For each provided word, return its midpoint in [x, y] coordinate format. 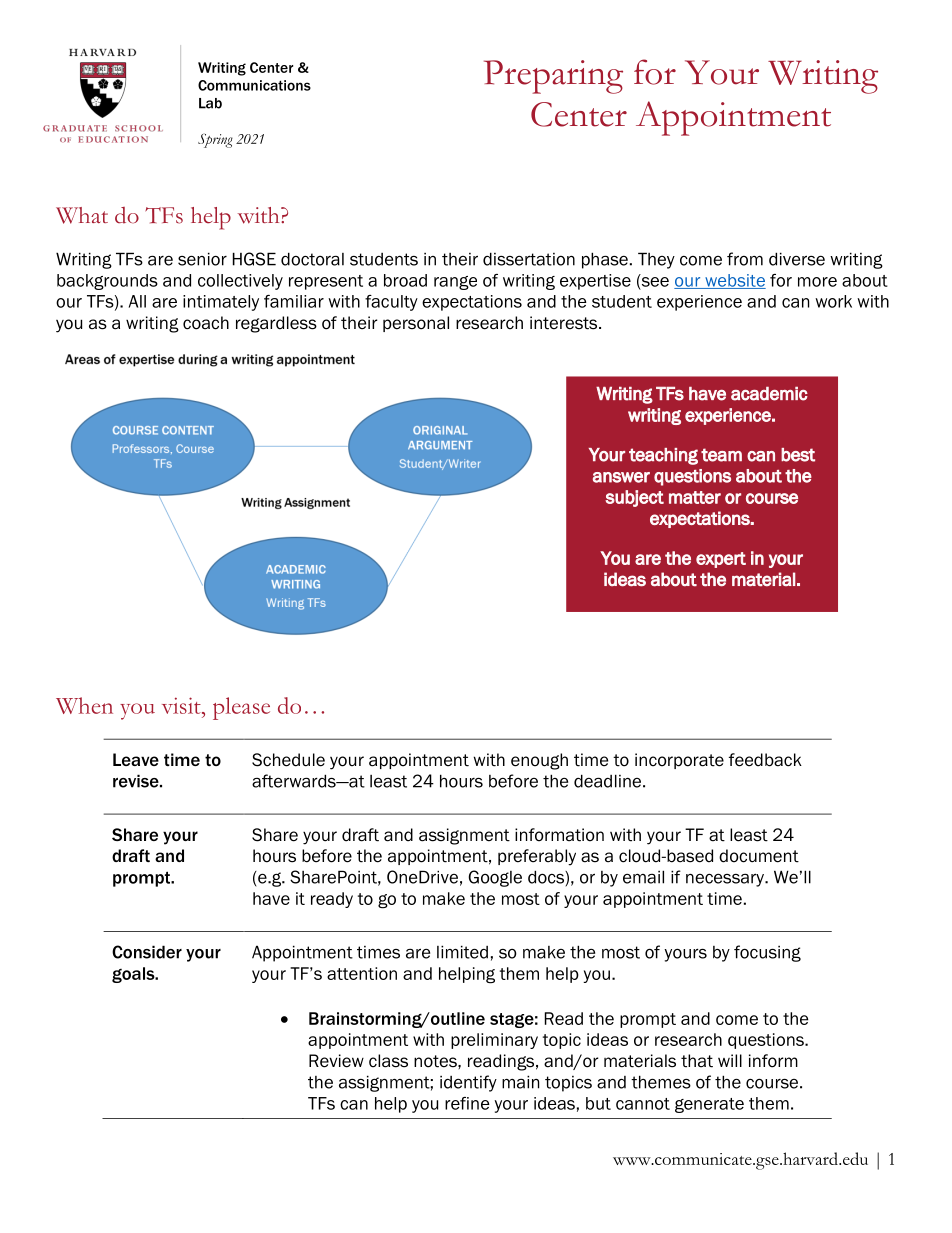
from [745, 259]
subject [634, 498]
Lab [210, 103]
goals [134, 975]
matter [695, 497]
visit [182, 705]
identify [468, 1083]
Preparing [553, 77]
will [730, 1060]
